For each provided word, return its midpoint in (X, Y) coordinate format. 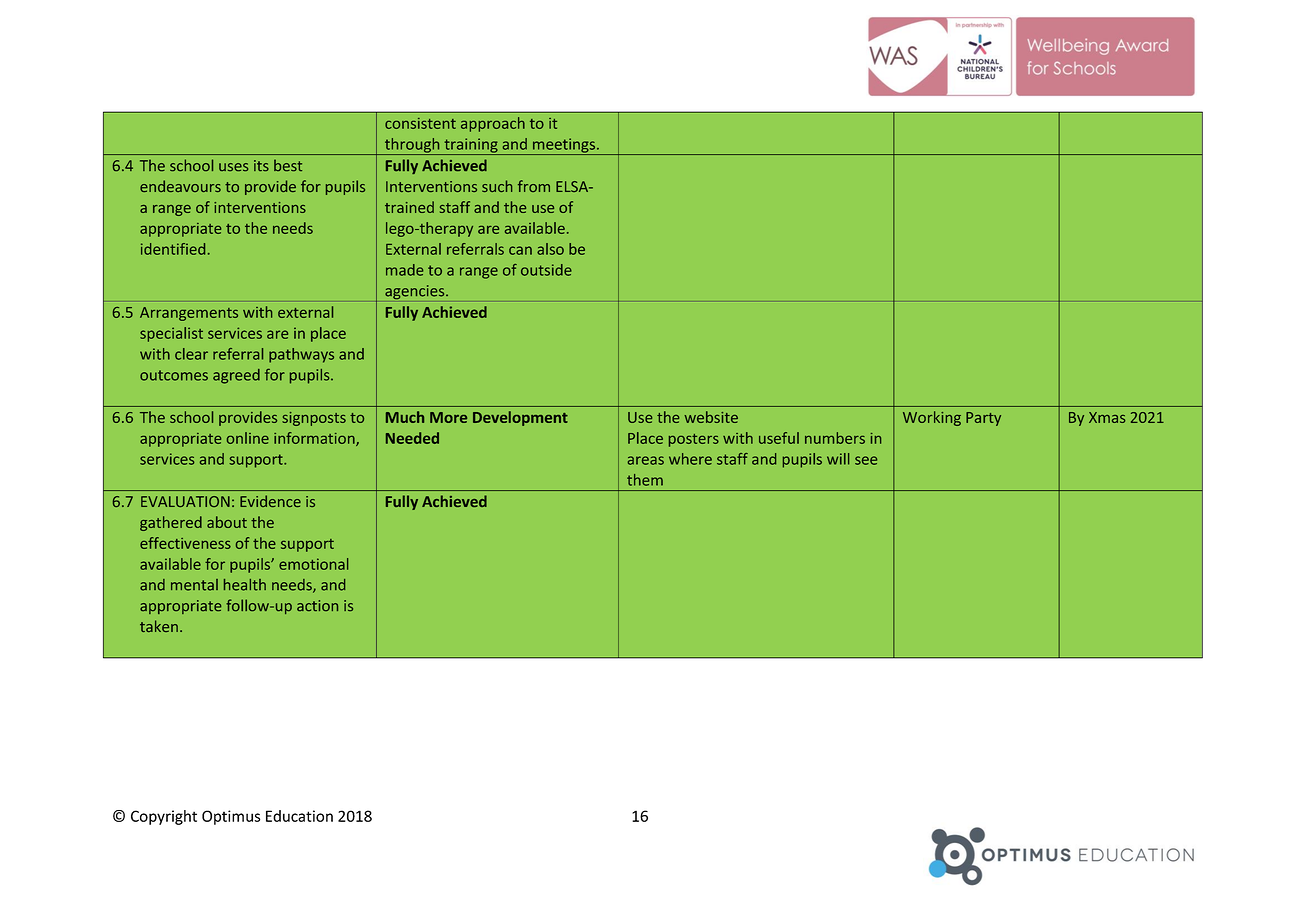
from (534, 186)
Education (299, 816)
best (288, 165)
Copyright (164, 817)
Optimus (231, 817)
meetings (564, 146)
